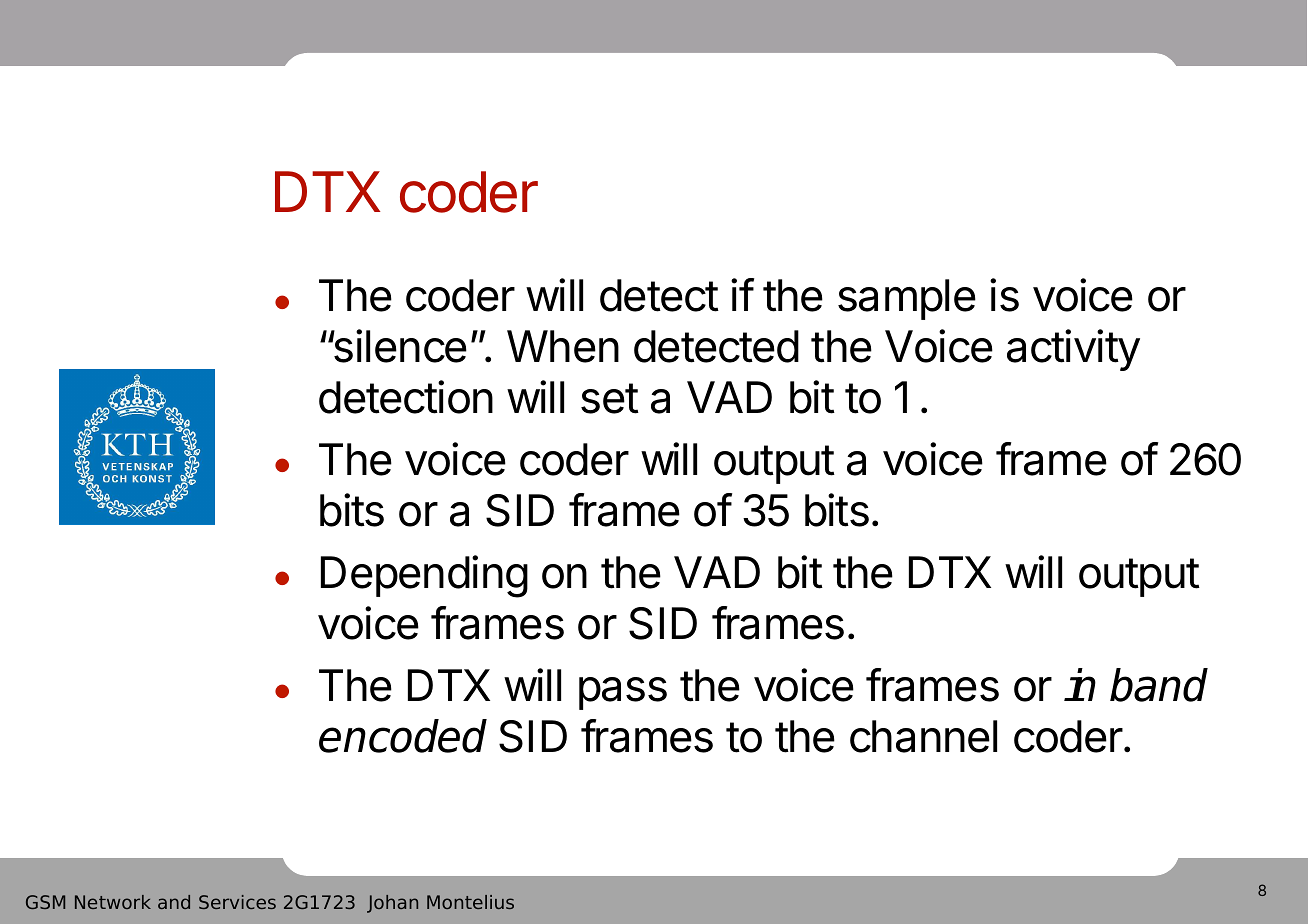 The width and height of the screenshot is (1308, 924). I want to click on GSM, so click(45, 902).
